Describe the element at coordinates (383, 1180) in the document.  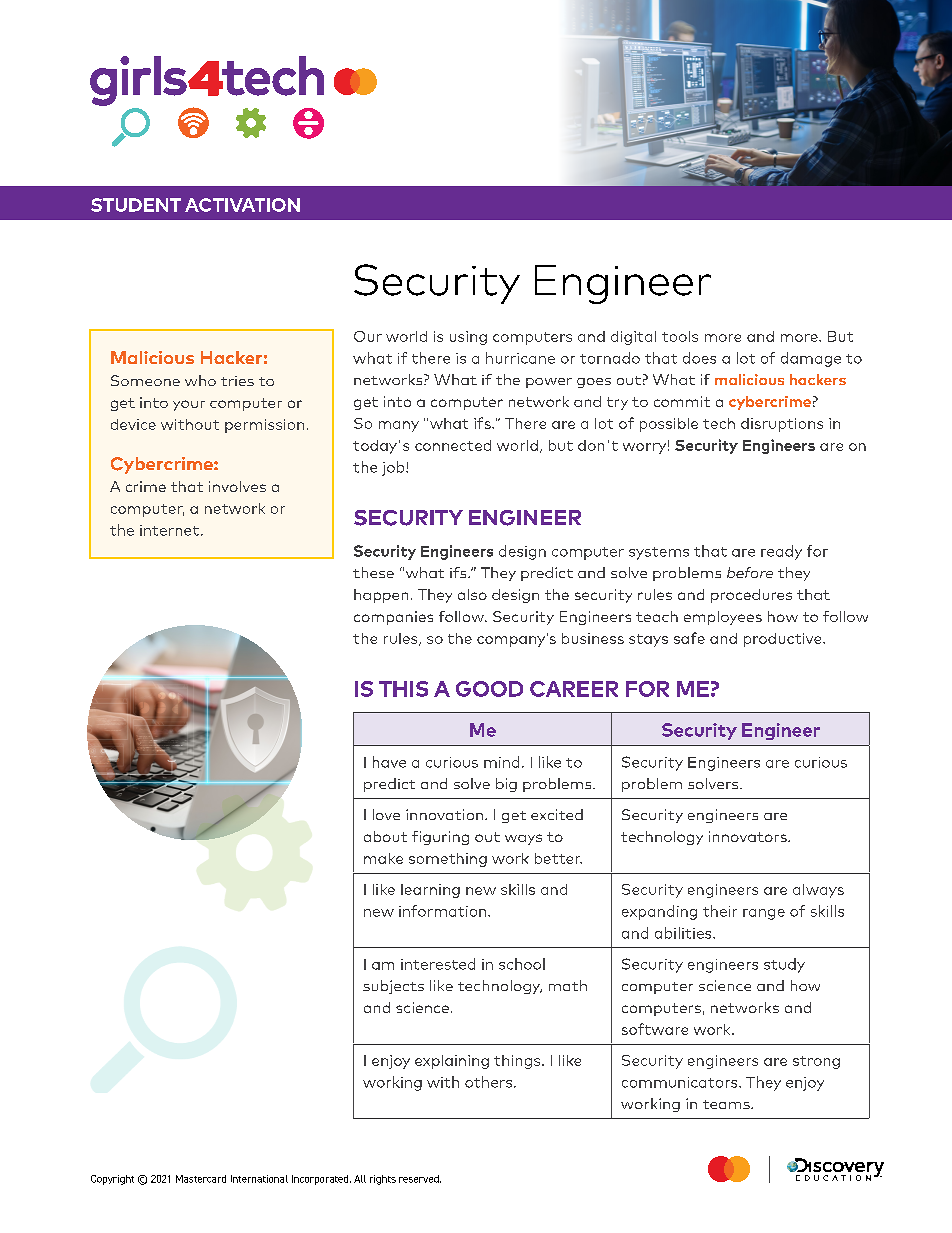
I see `rights` at that location.
